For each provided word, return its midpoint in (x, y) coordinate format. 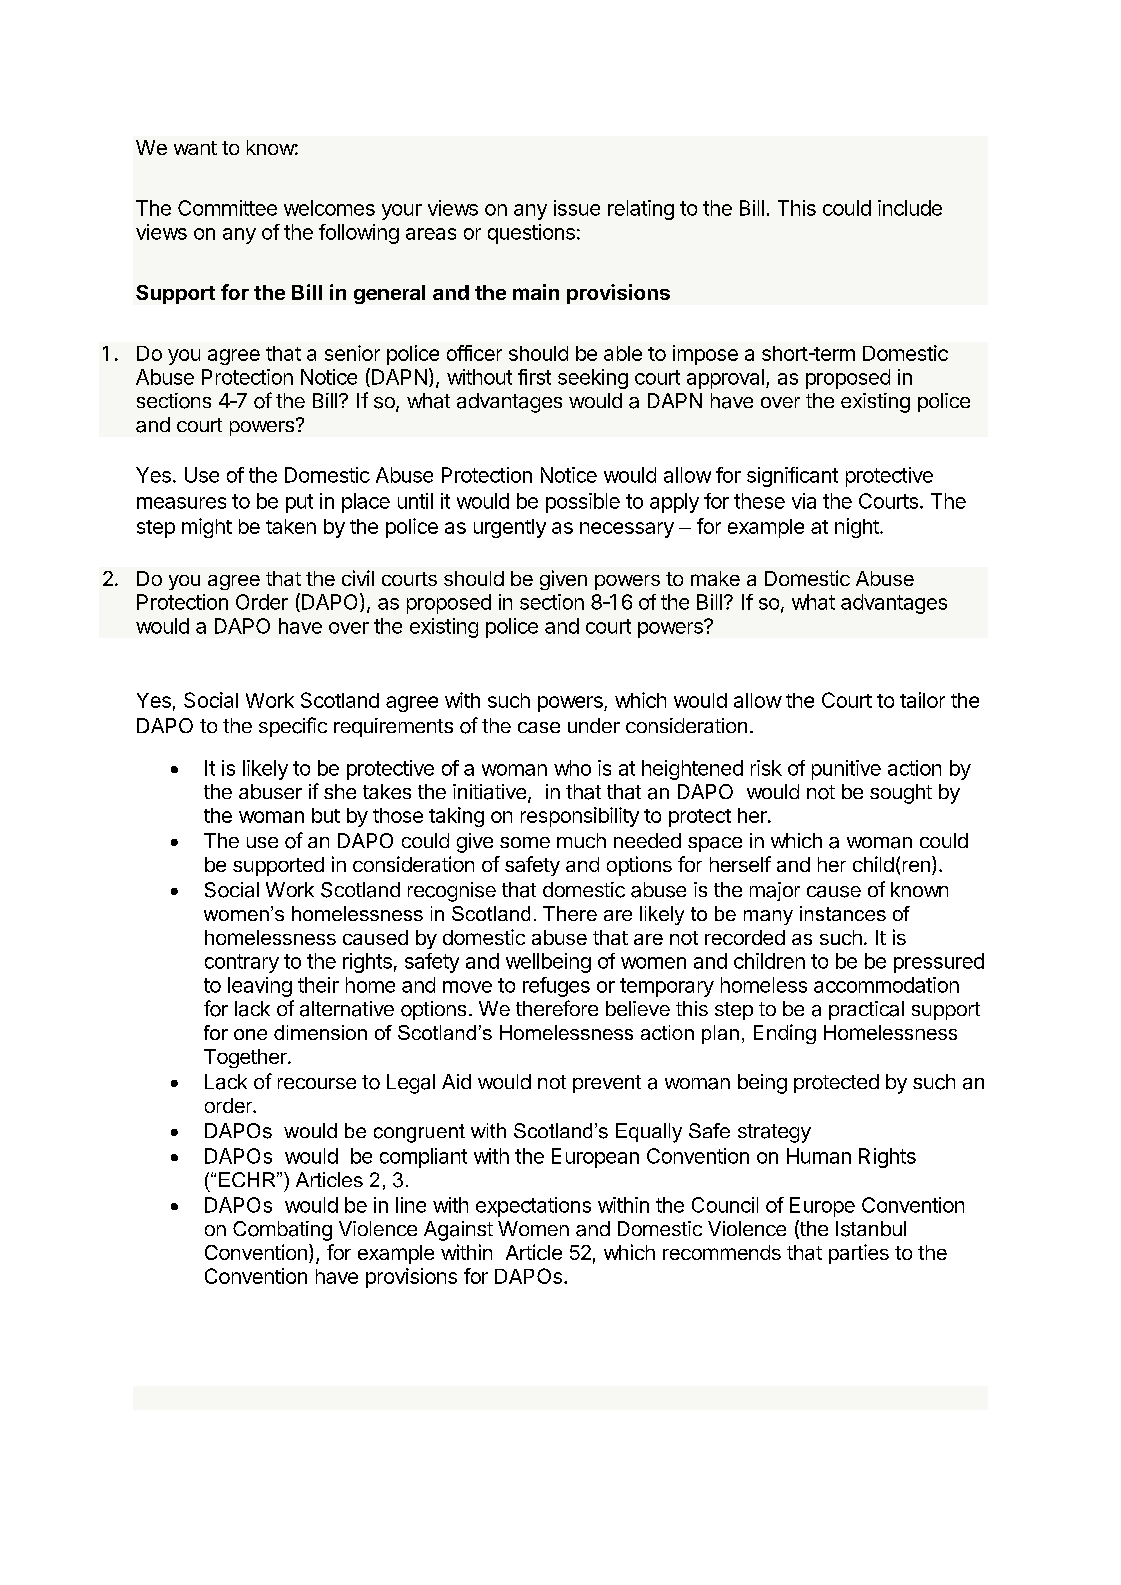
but (326, 815)
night (858, 528)
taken (291, 526)
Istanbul (871, 1229)
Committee (227, 208)
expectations (533, 1207)
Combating (282, 1231)
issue (577, 208)
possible (583, 503)
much (581, 840)
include (910, 208)
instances (843, 913)
